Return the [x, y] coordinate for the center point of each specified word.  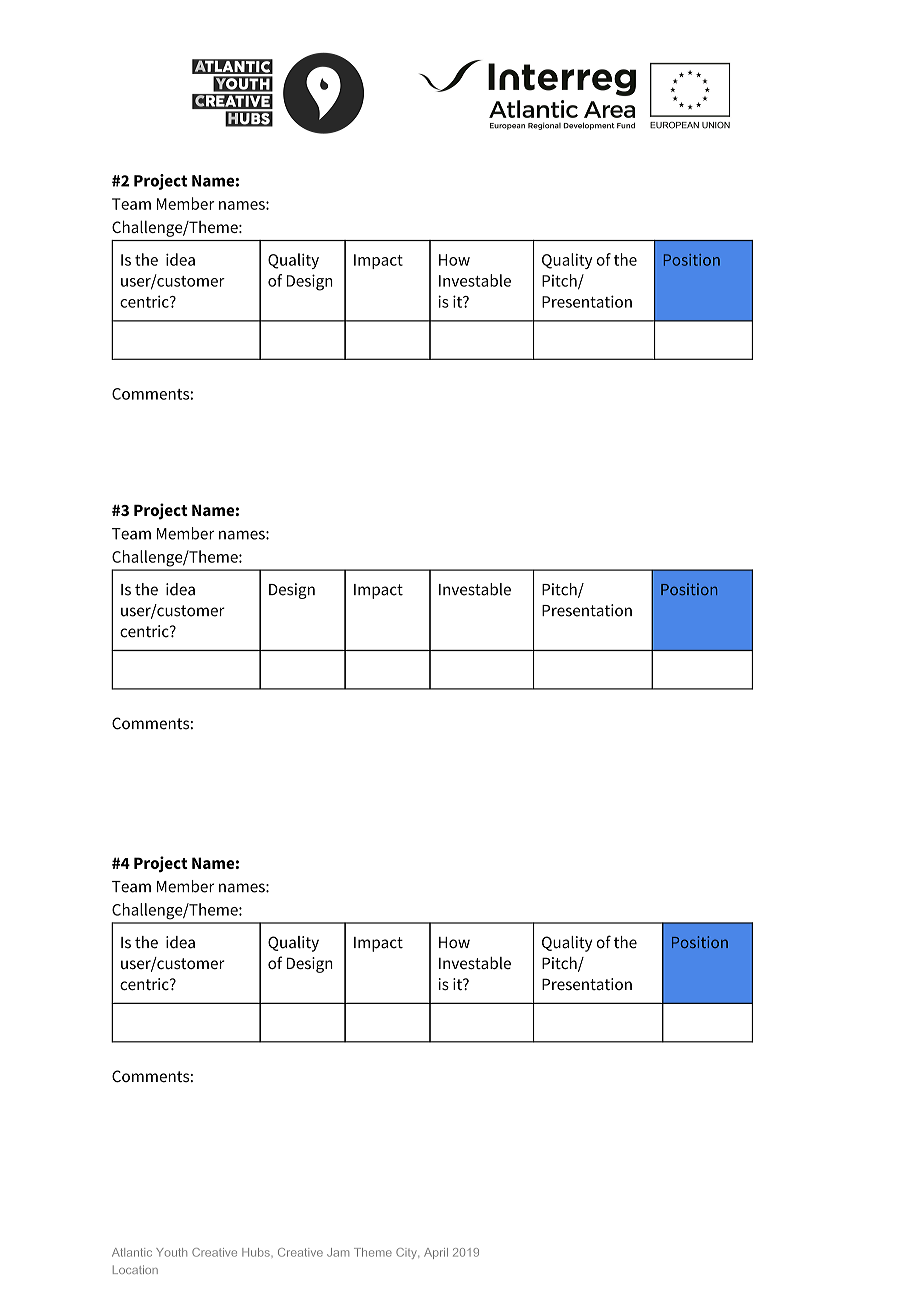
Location [135, 1269]
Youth [171, 1252]
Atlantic [132, 1252]
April [436, 1253]
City [407, 1253]
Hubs [256, 1252]
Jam [338, 1252]
